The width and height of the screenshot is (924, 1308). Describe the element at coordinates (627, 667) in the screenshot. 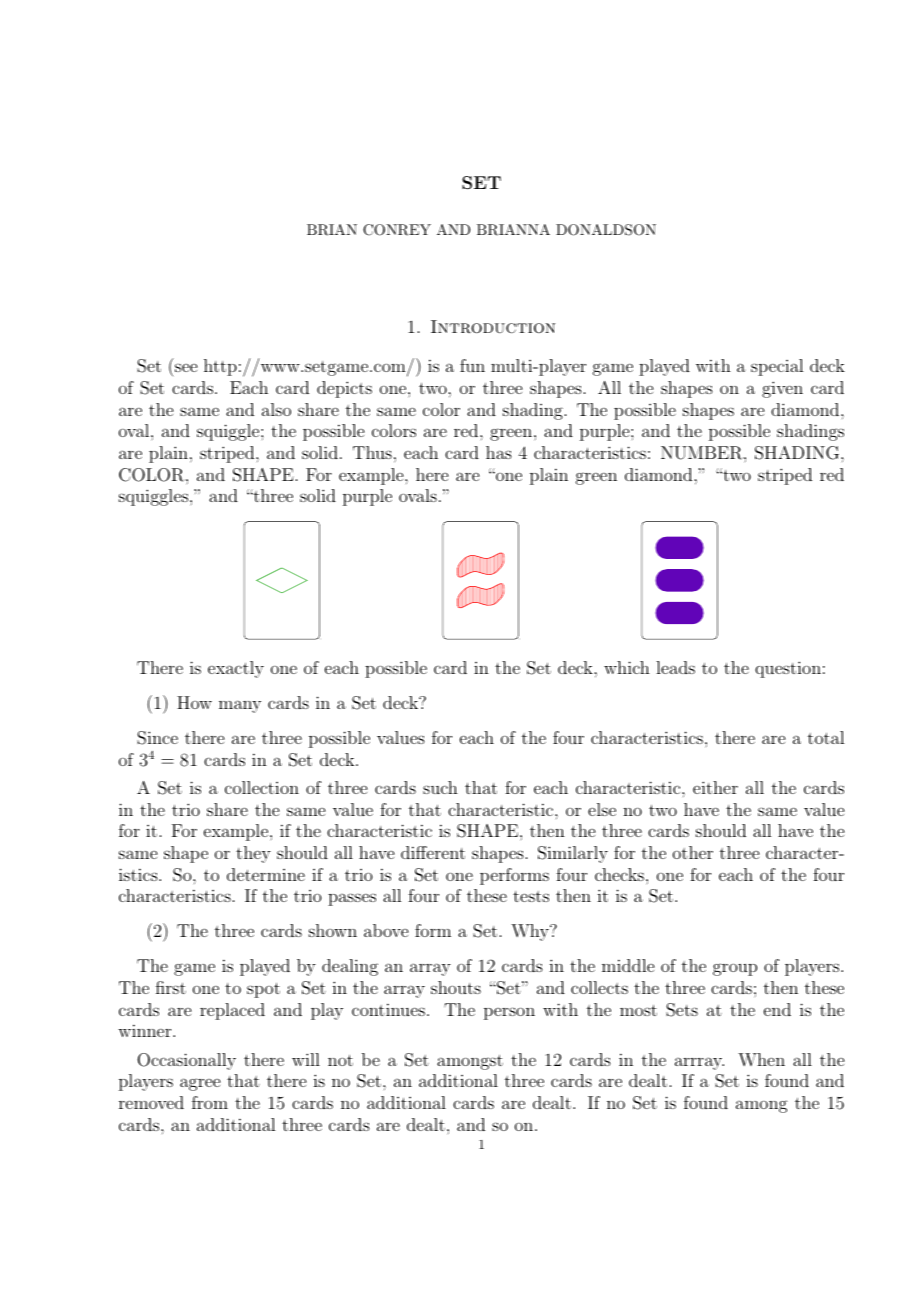

I see `which` at that location.
